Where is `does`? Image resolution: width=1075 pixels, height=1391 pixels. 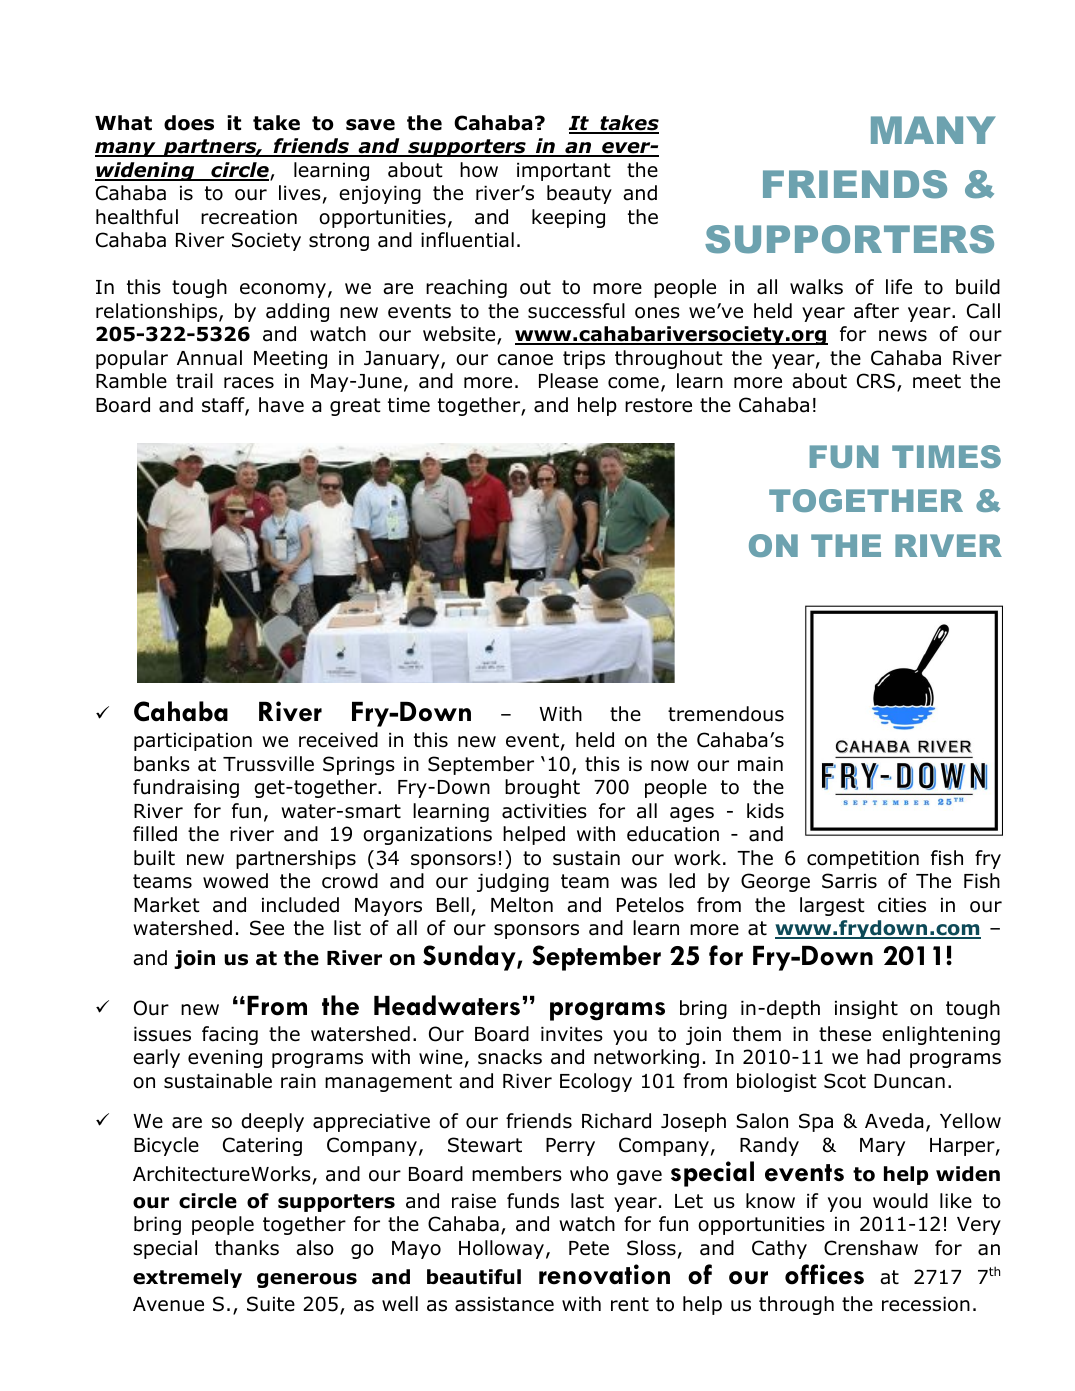 does is located at coordinates (189, 123).
